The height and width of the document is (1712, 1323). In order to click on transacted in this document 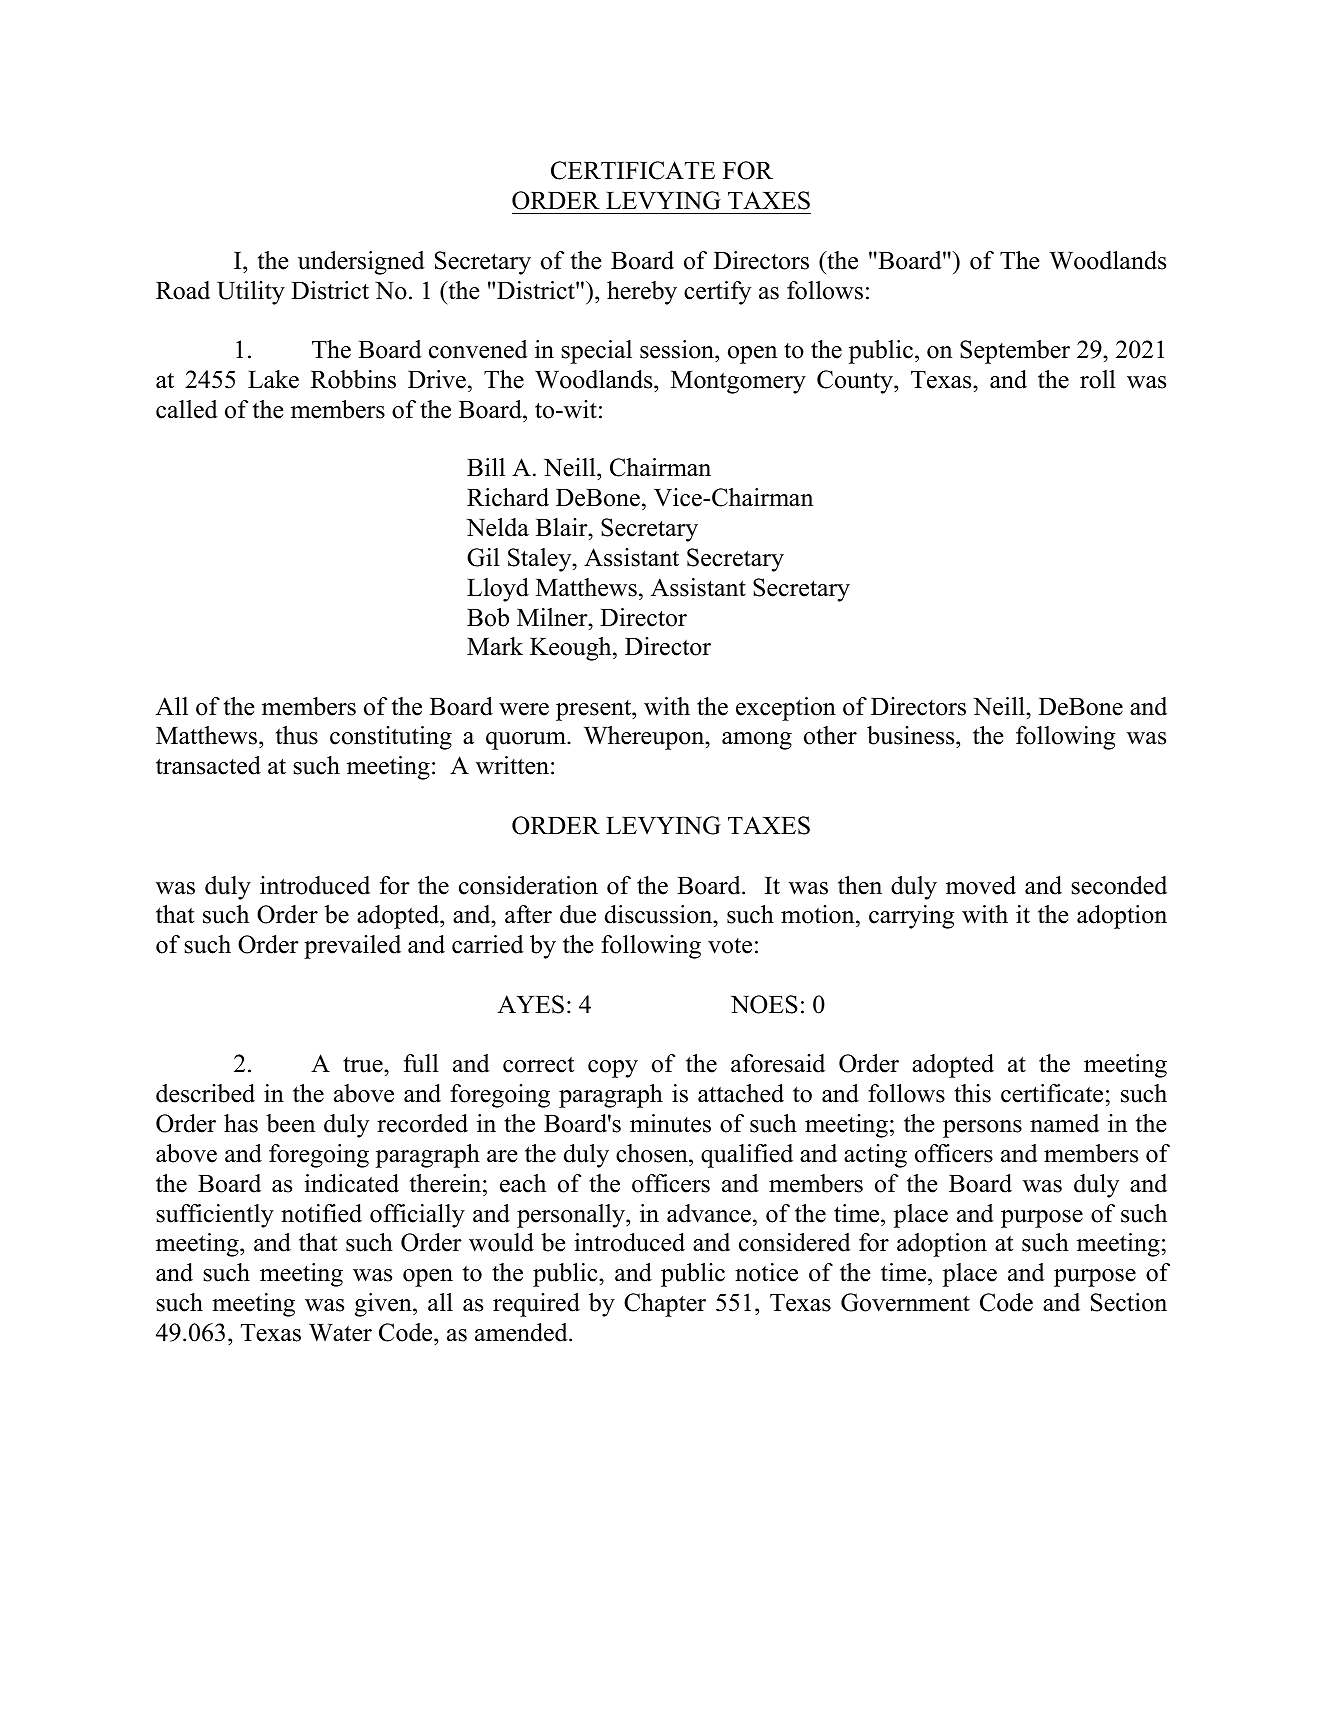, I will do `click(208, 765)`.
